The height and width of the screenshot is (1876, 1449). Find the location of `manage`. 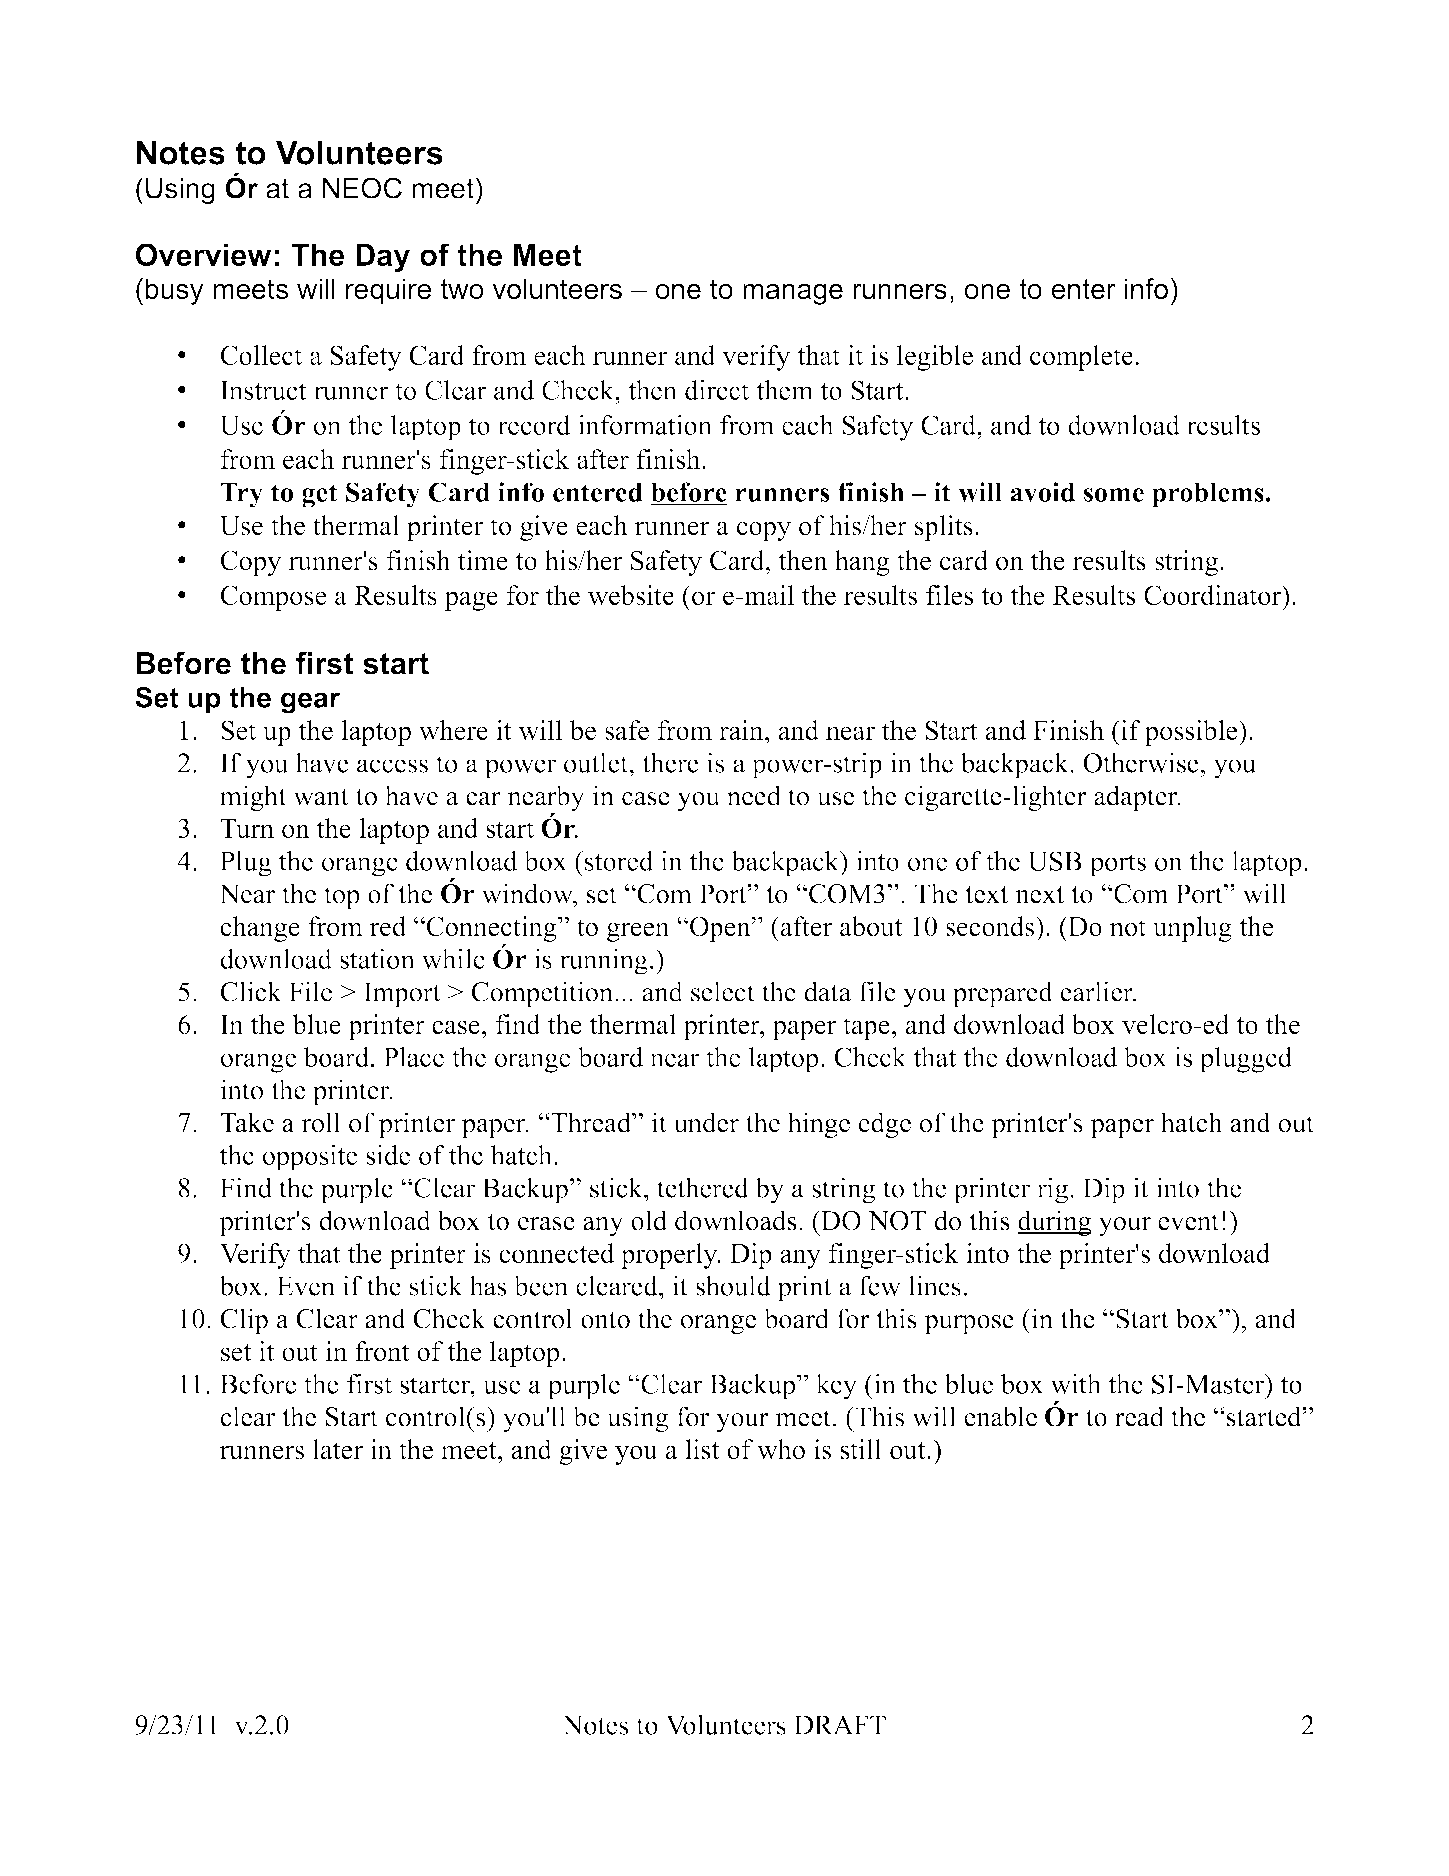

manage is located at coordinates (793, 294).
